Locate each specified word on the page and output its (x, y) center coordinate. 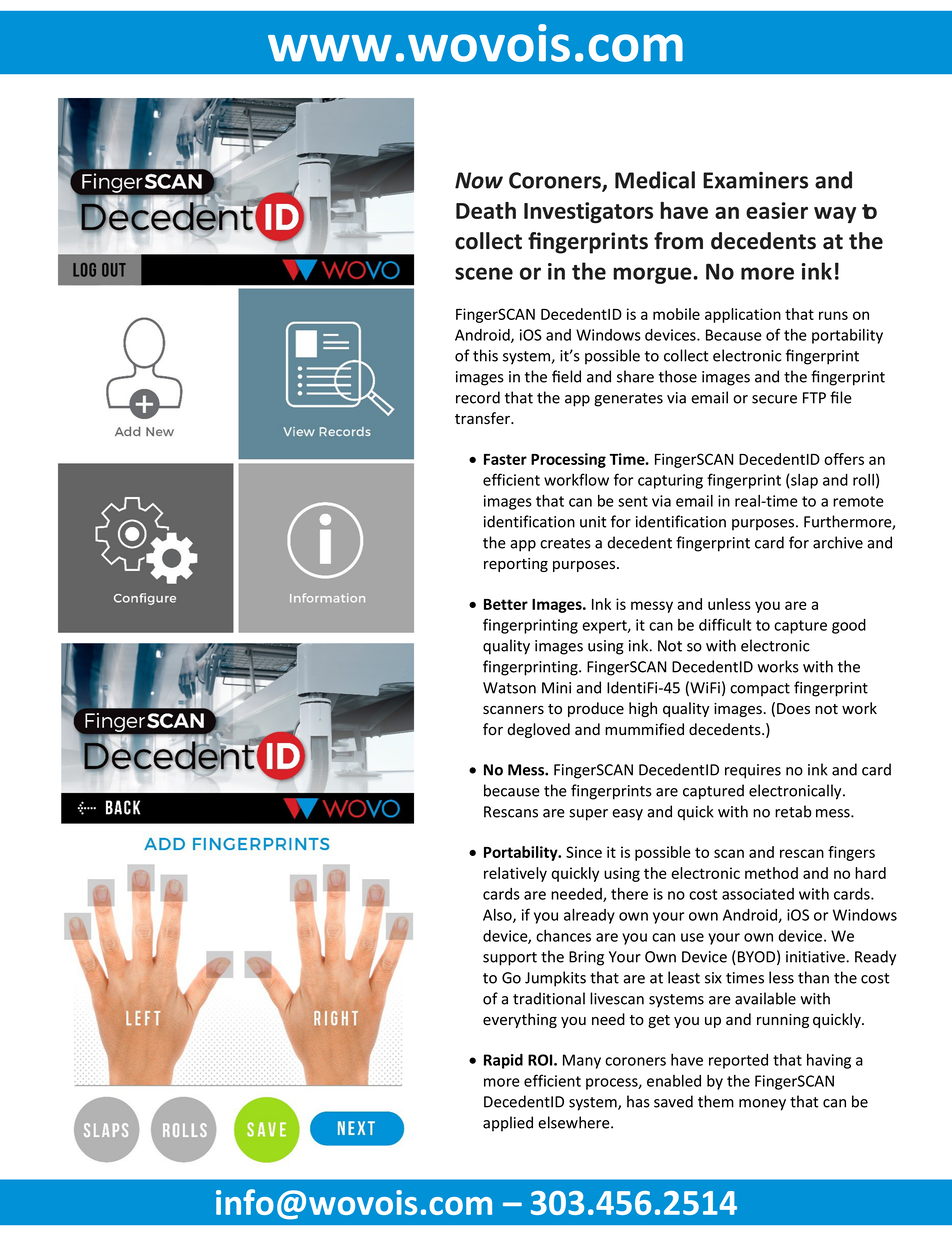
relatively (515, 874)
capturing (670, 481)
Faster (505, 459)
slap (803, 481)
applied (508, 1124)
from (678, 241)
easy (627, 815)
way (835, 215)
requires (753, 771)
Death (486, 210)
